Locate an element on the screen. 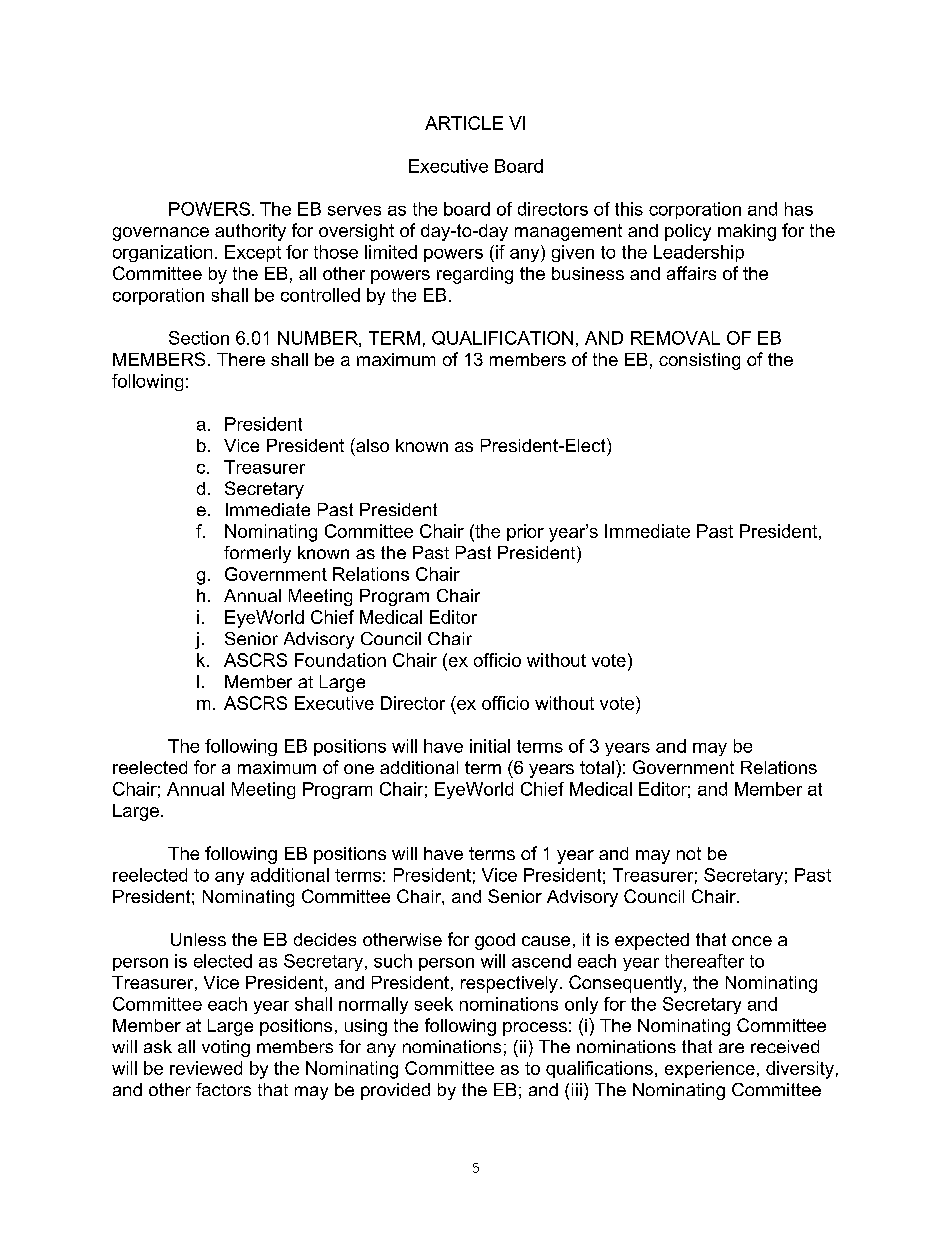 This screenshot has height=1233, width=952. has is located at coordinates (799, 209).
